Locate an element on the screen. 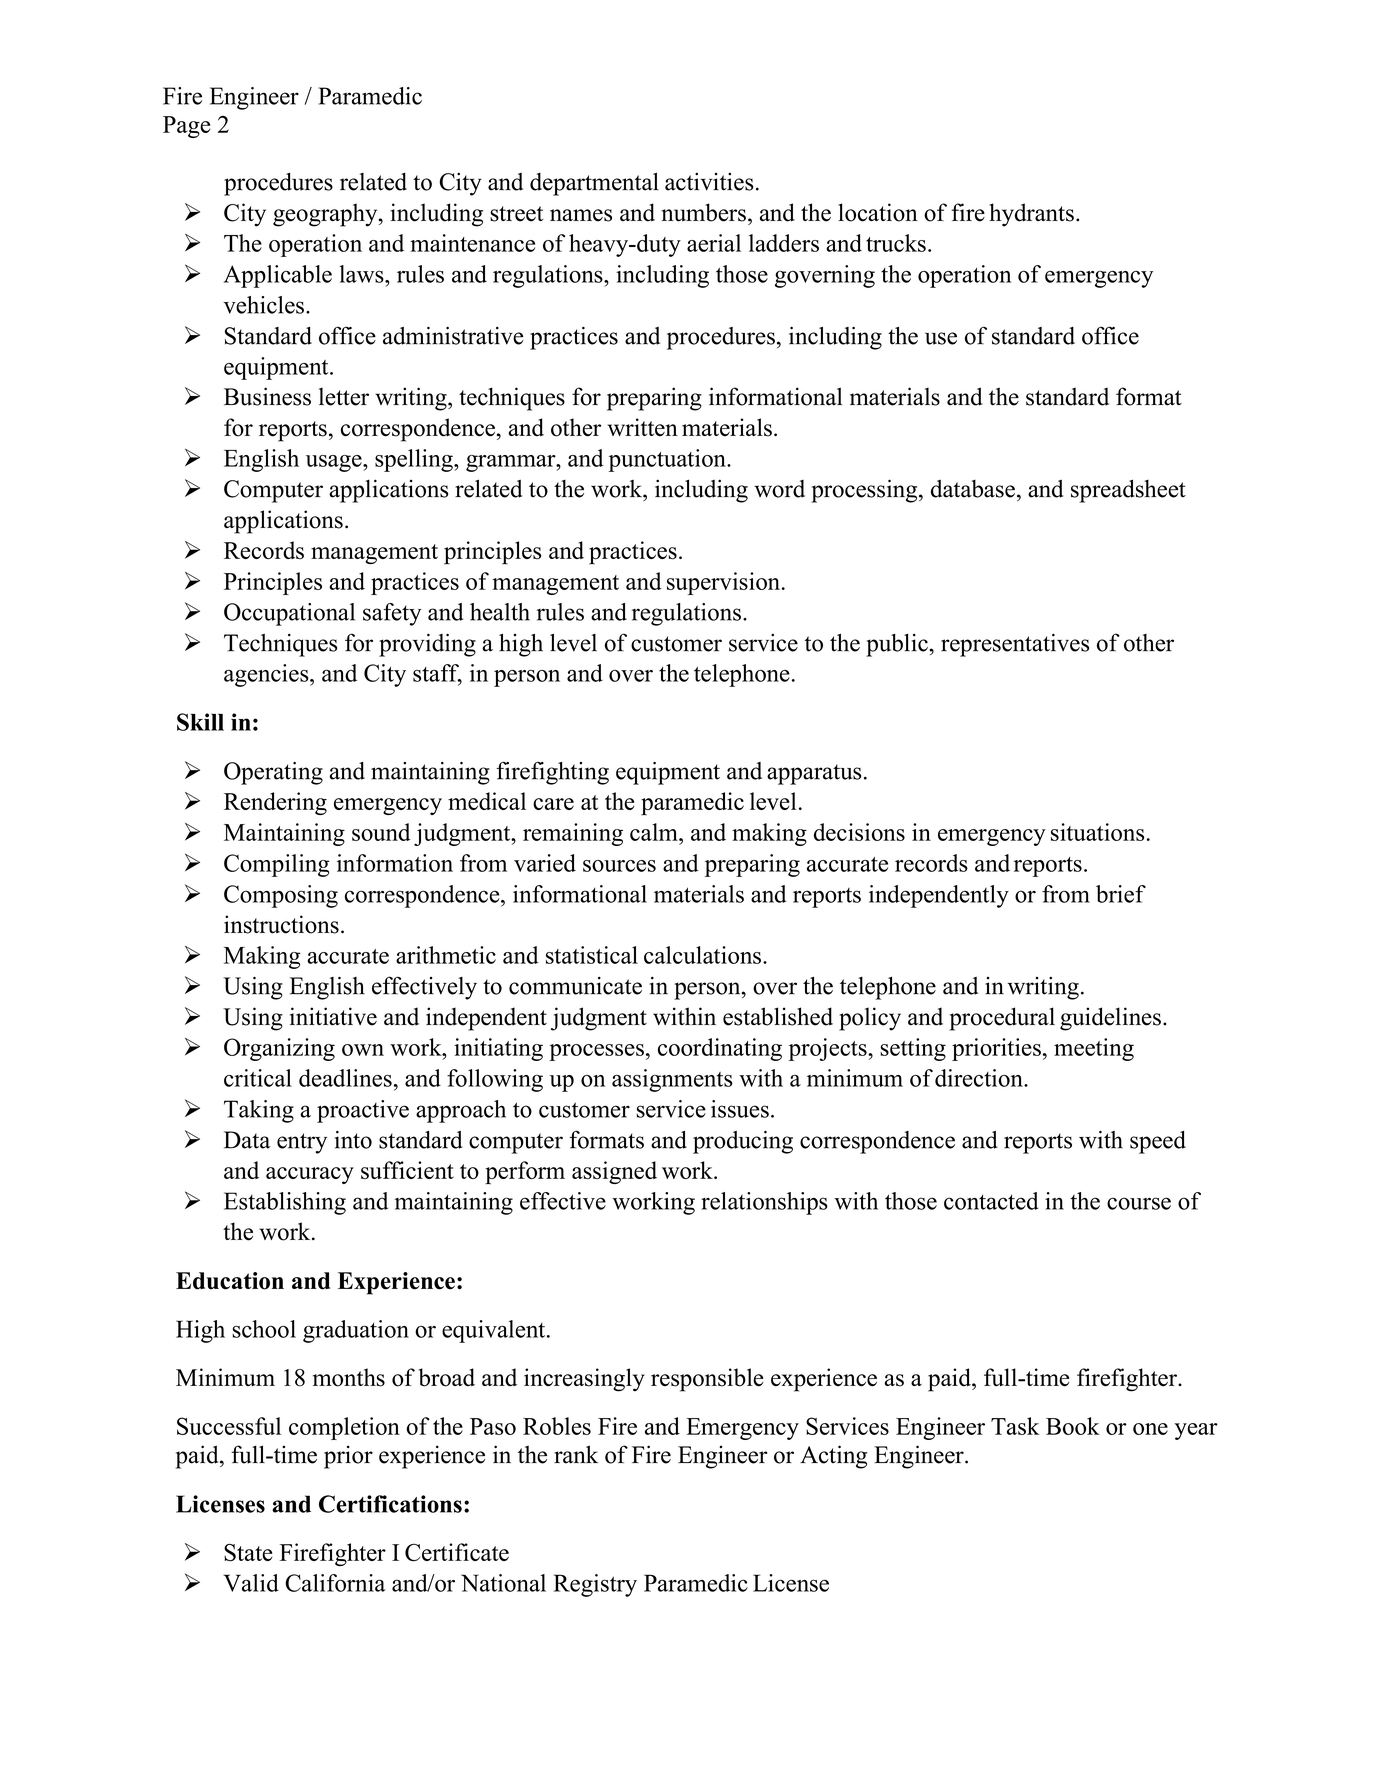 The width and height of the screenshot is (1381, 1787). hydrants is located at coordinates (1031, 215).
